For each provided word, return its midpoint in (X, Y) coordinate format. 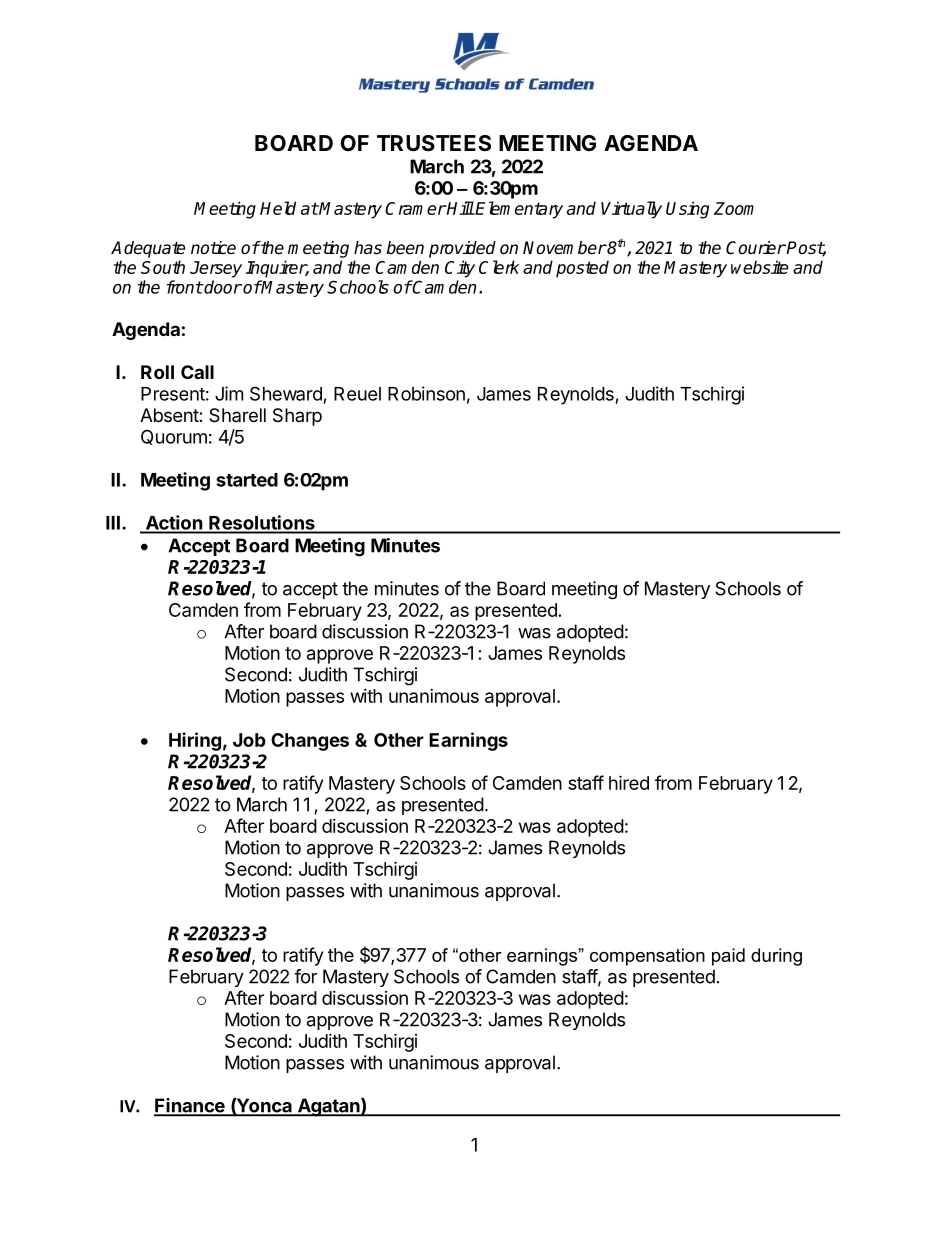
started (247, 480)
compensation (647, 957)
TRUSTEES (434, 143)
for (305, 976)
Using (687, 210)
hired (629, 782)
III (113, 523)
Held (278, 208)
